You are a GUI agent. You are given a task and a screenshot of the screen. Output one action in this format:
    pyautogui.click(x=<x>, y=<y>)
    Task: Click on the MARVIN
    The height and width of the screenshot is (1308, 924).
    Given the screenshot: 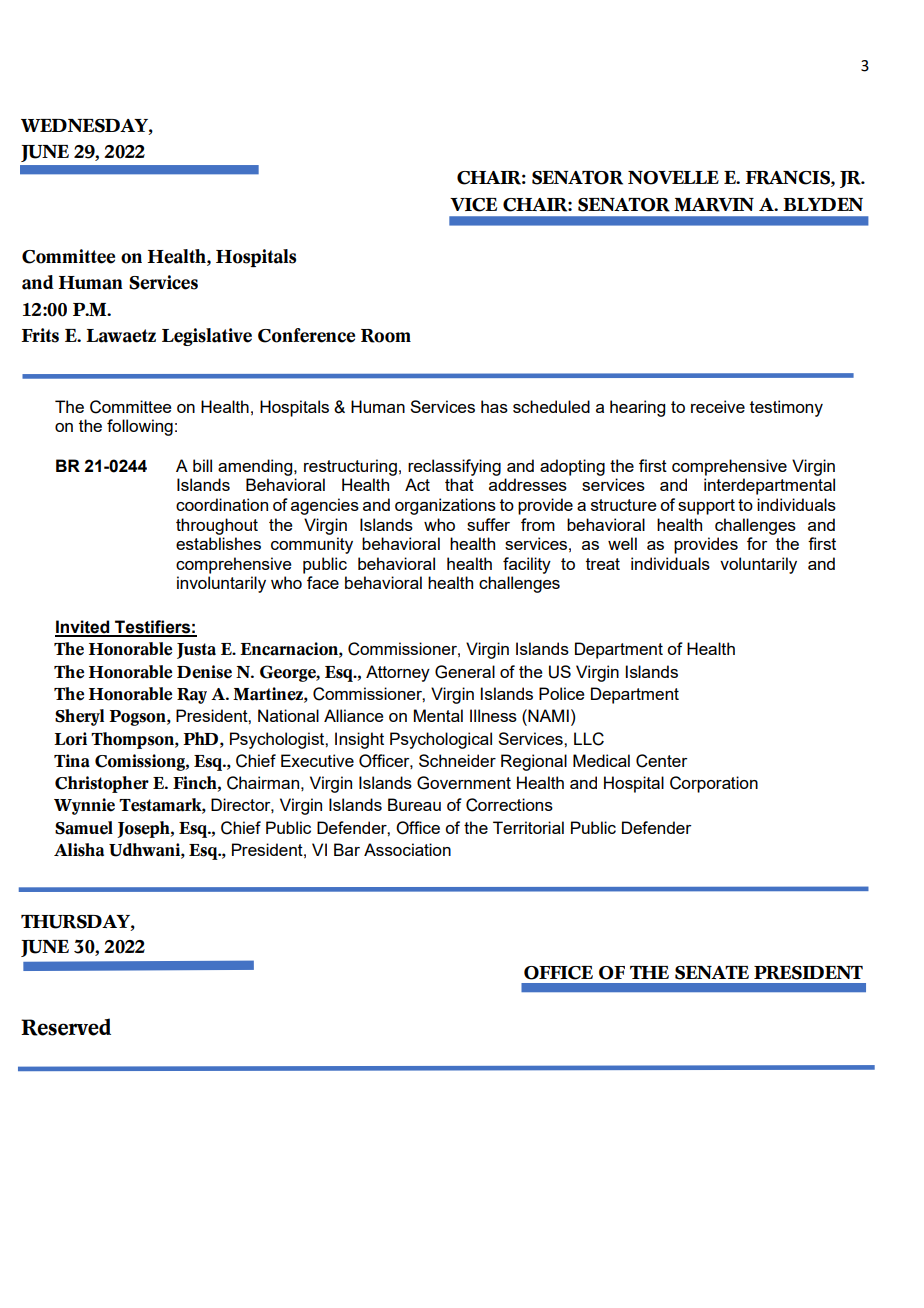 What is the action you would take?
    pyautogui.click(x=714, y=205)
